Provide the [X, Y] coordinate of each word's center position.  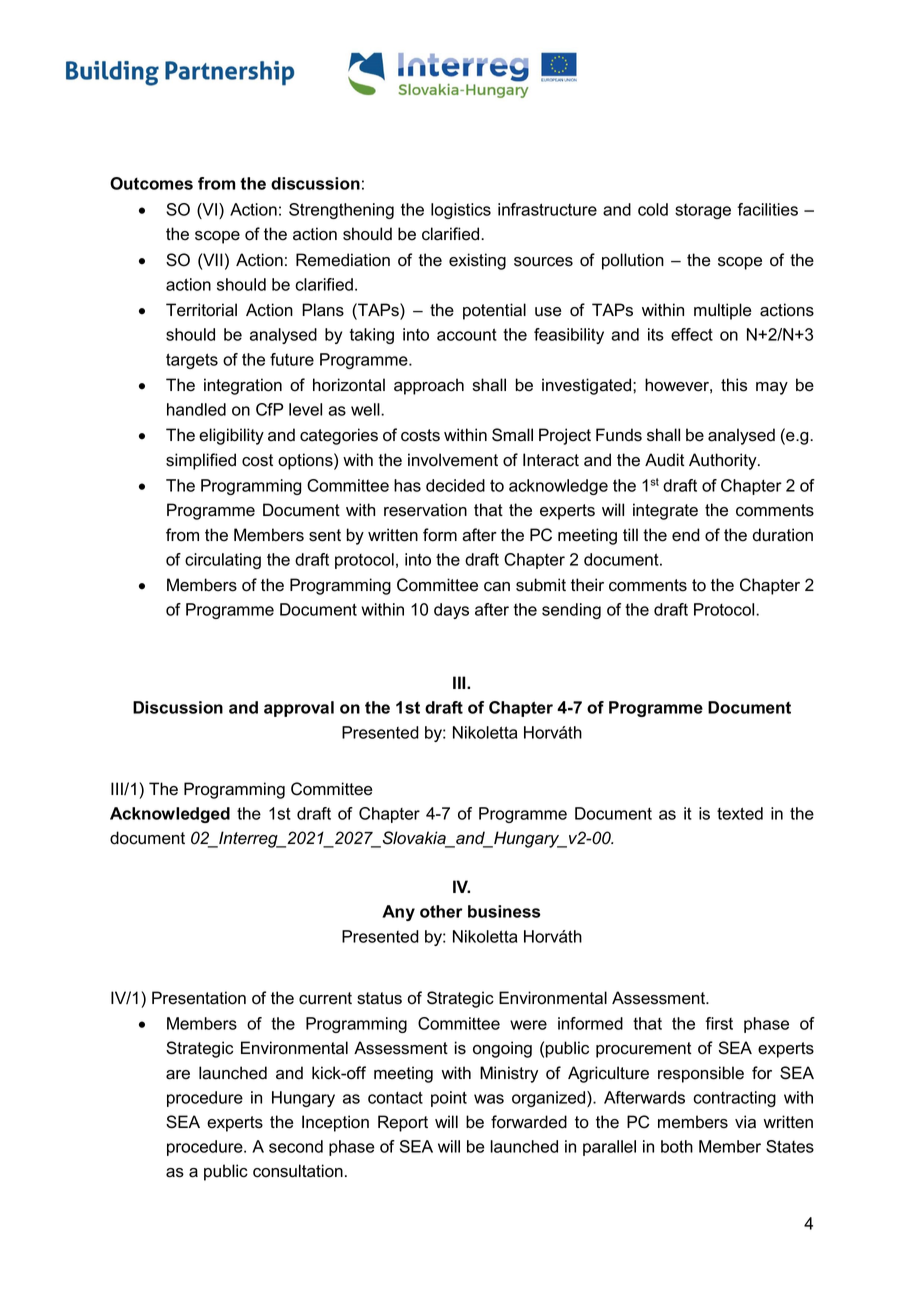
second [296, 1146]
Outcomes [151, 183]
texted [740, 813]
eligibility [231, 436]
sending [571, 611]
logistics [461, 211]
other [441, 911]
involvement [453, 460]
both [677, 1146]
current [325, 998]
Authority [724, 461]
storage [703, 211]
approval [299, 709]
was [489, 1099]
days [451, 611]
